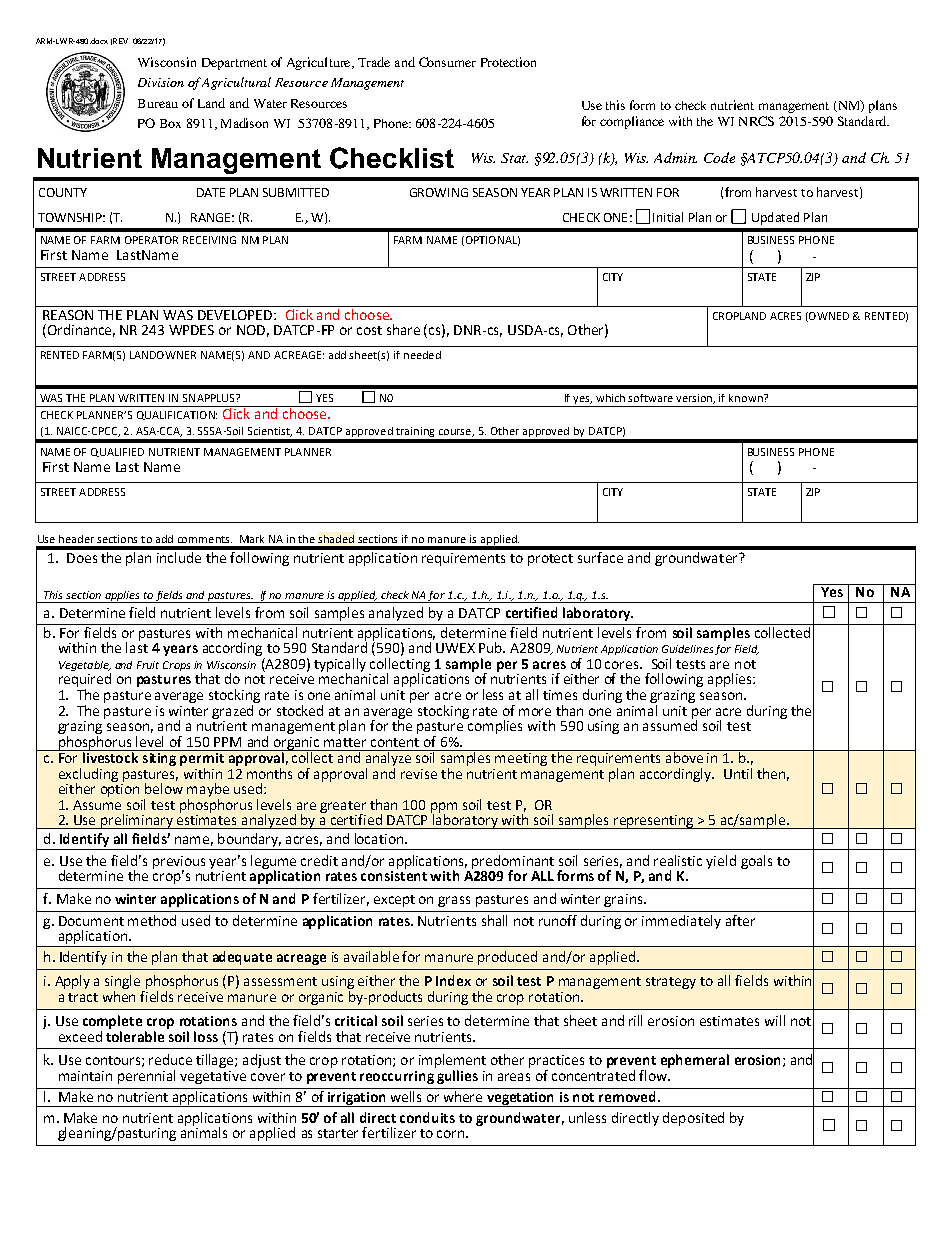 The width and height of the screenshot is (952, 1233). Describe the element at coordinates (148, 665) in the screenshot. I see `Fruit` at that location.
